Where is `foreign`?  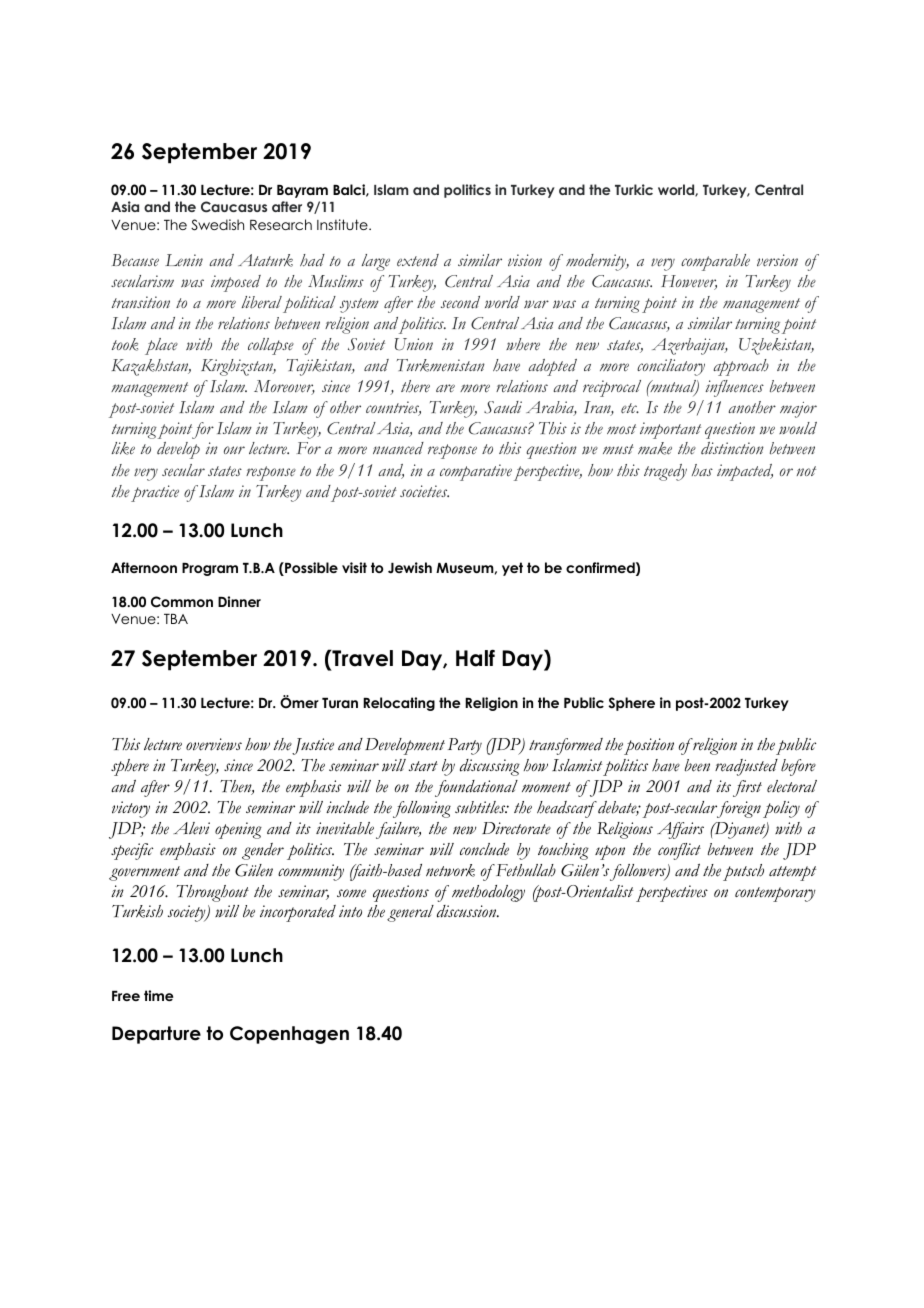
foreign is located at coordinates (738, 809).
